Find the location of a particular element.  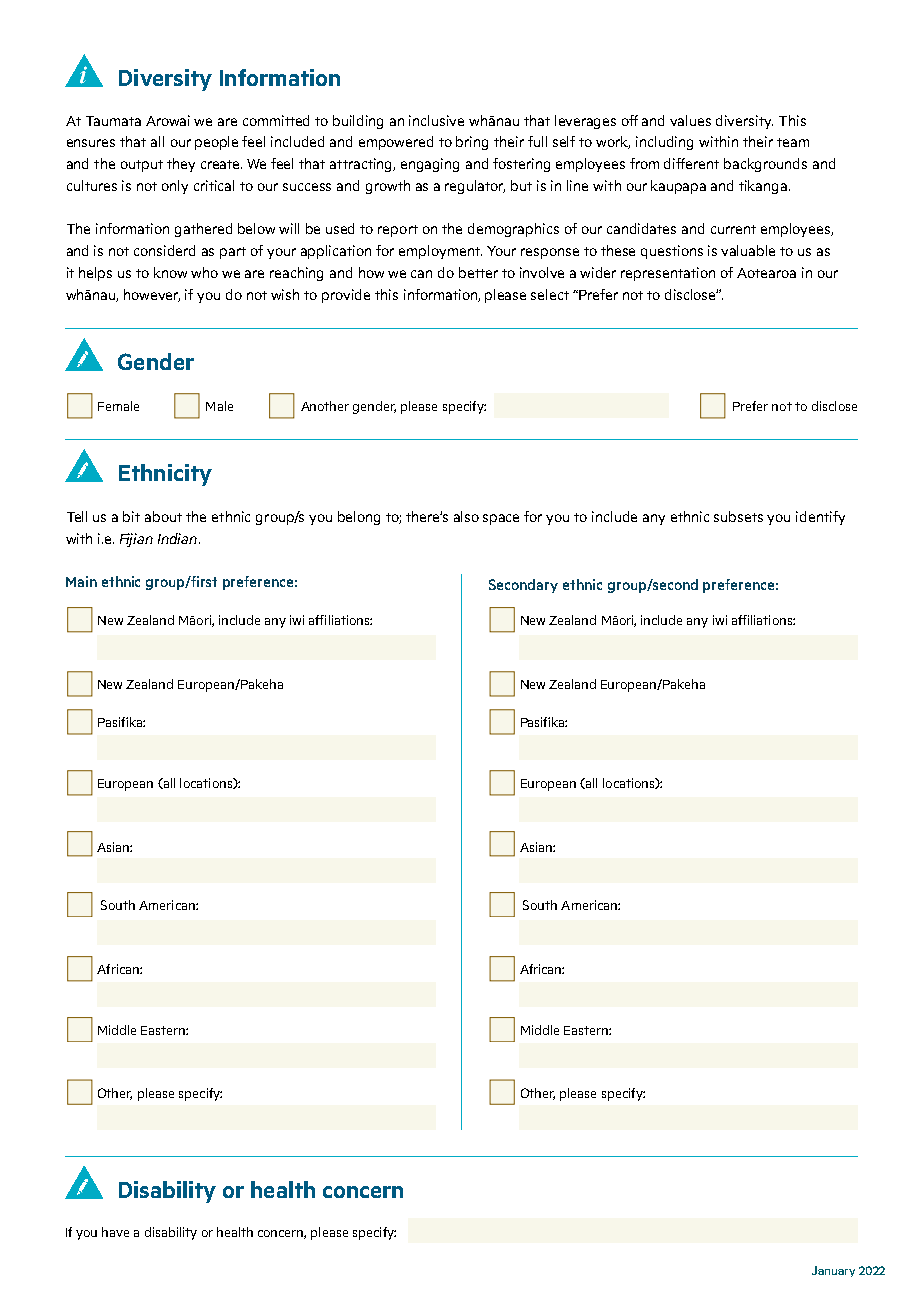

also is located at coordinates (466, 516).
